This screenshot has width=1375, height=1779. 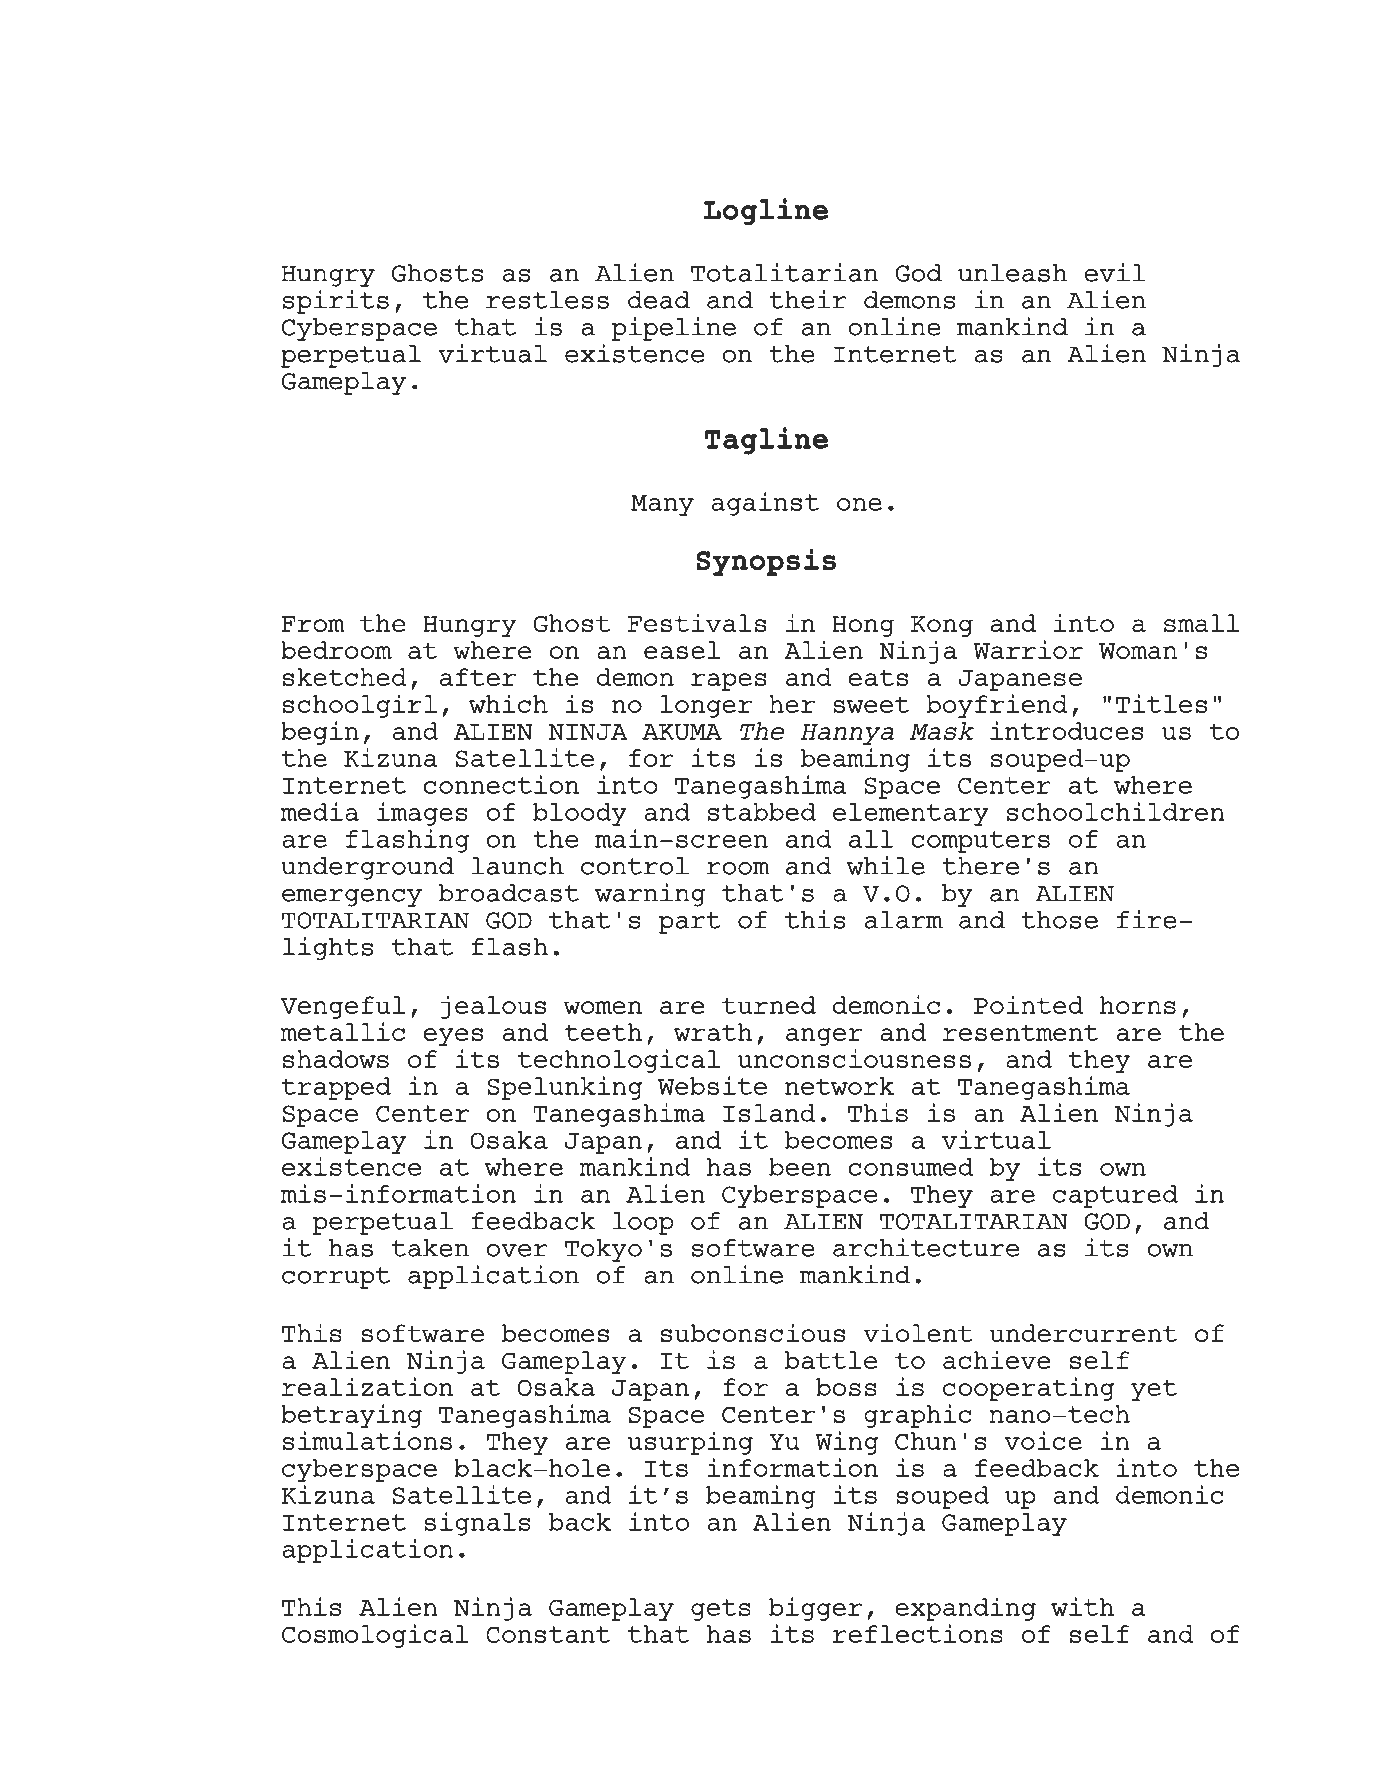 What do you see at coordinates (1028, 649) in the screenshot?
I see `Warrior` at bounding box center [1028, 649].
